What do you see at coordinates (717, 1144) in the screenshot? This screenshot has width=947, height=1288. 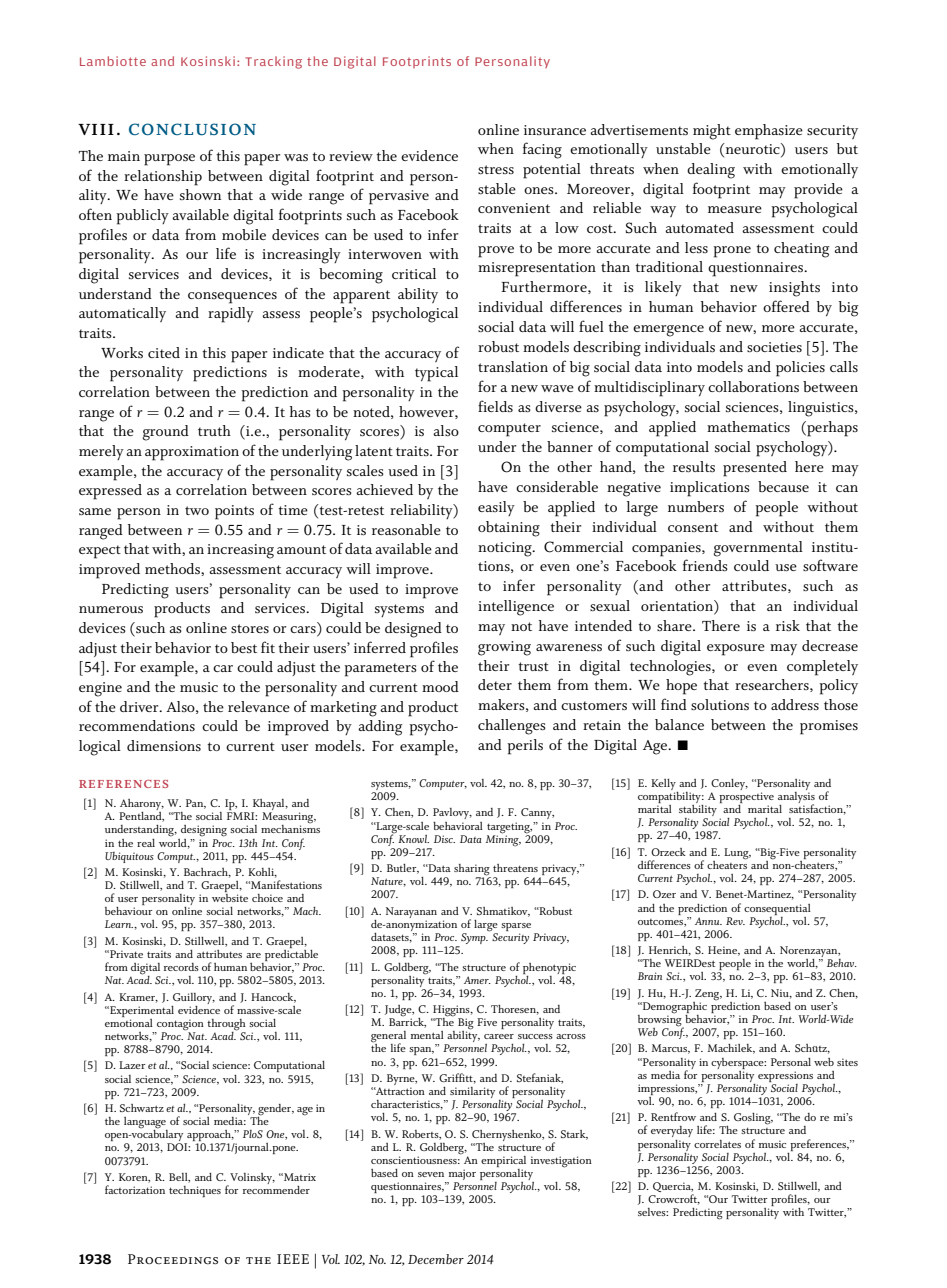 I see `correlates` at bounding box center [717, 1144].
